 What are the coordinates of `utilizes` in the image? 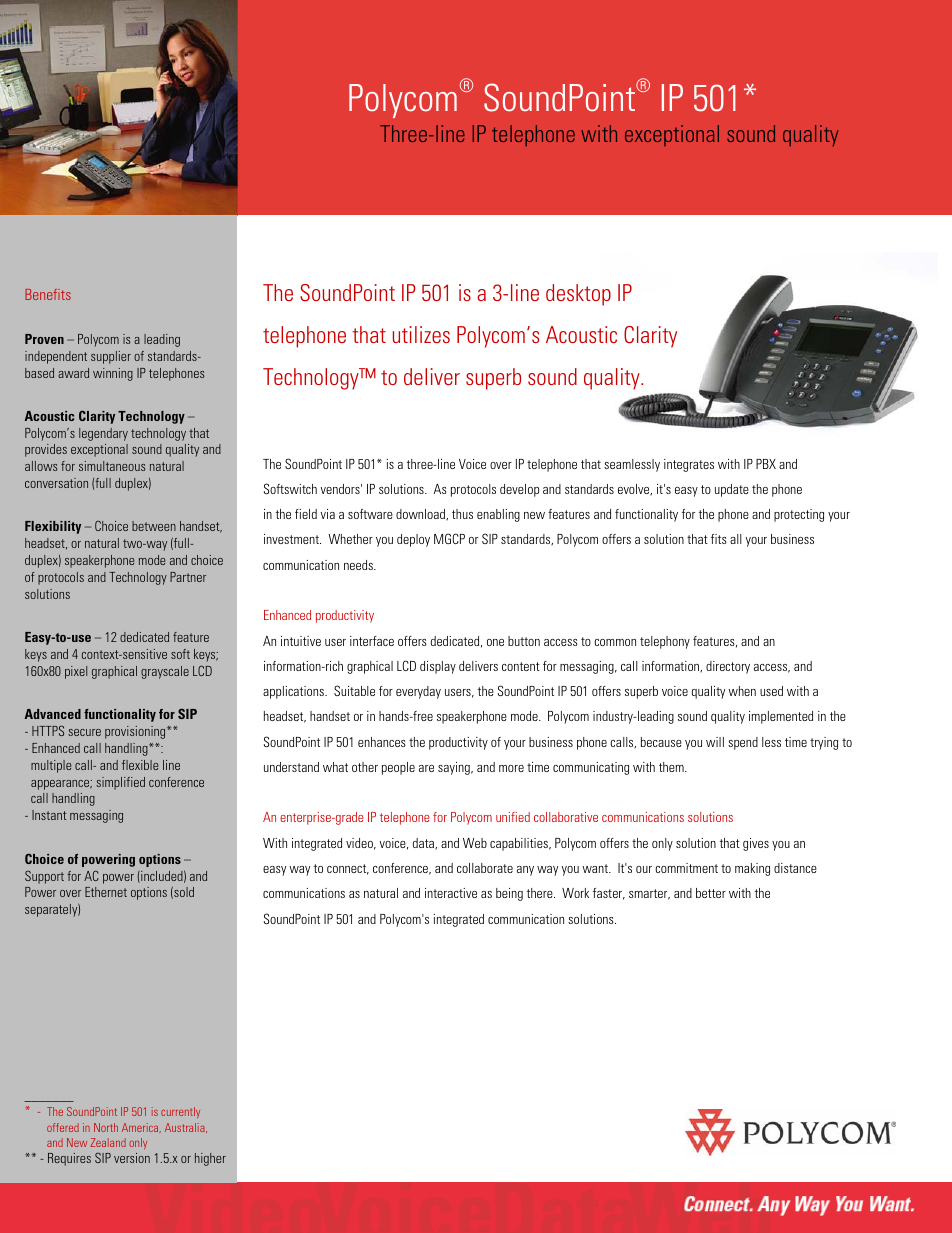 It's located at (421, 334).
